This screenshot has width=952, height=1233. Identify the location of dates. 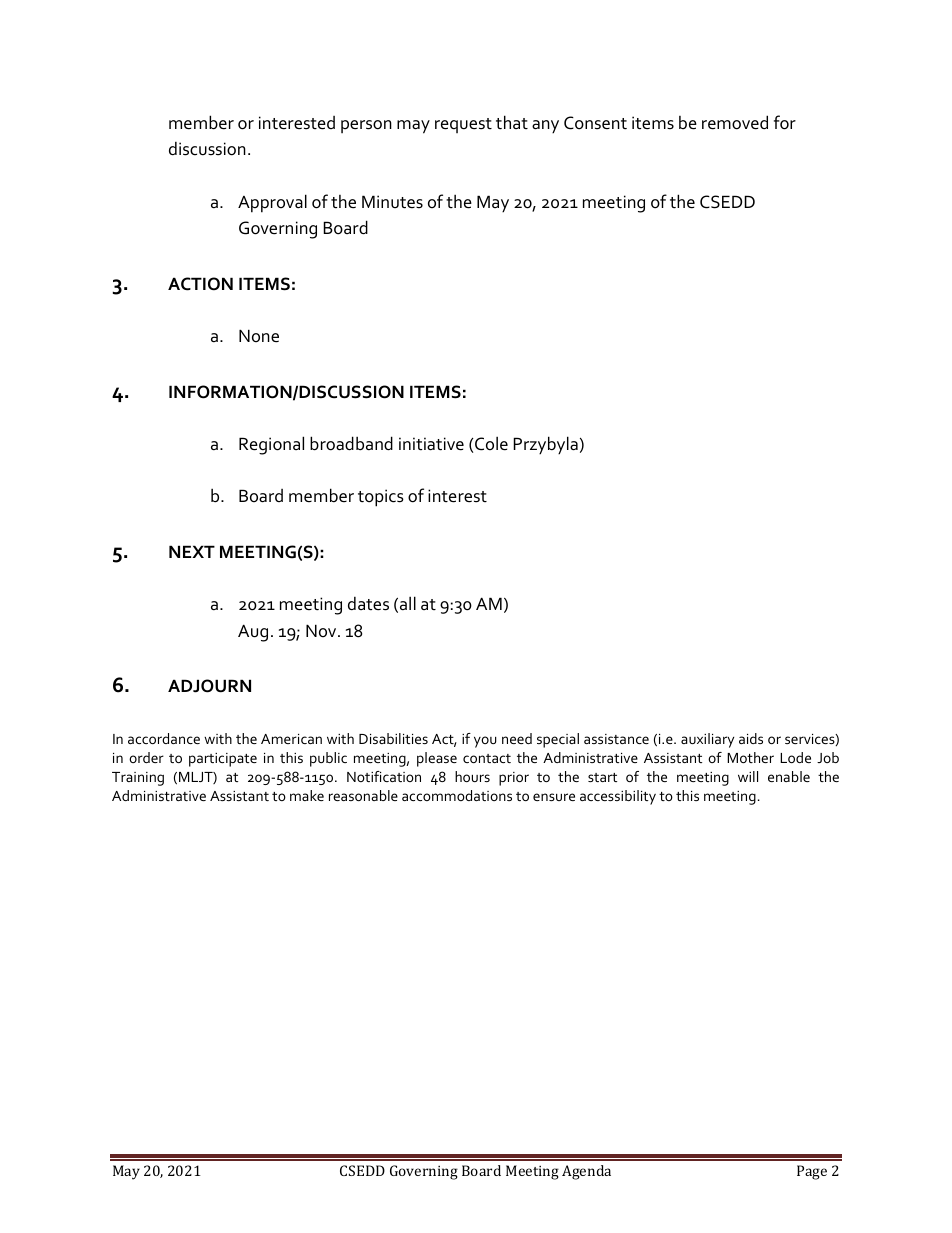
(368, 603).
